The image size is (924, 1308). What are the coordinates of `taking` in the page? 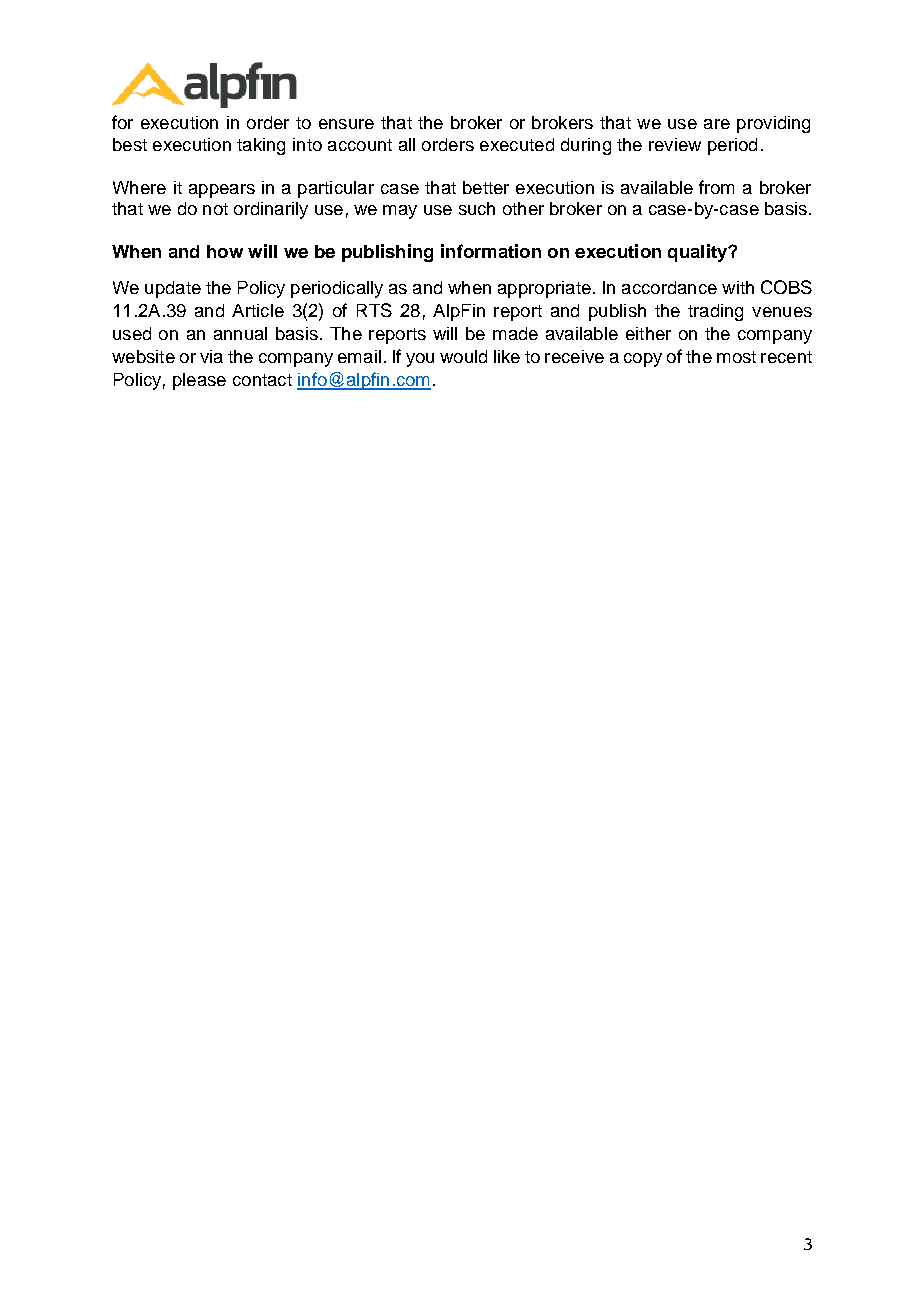 It's located at (261, 146).
